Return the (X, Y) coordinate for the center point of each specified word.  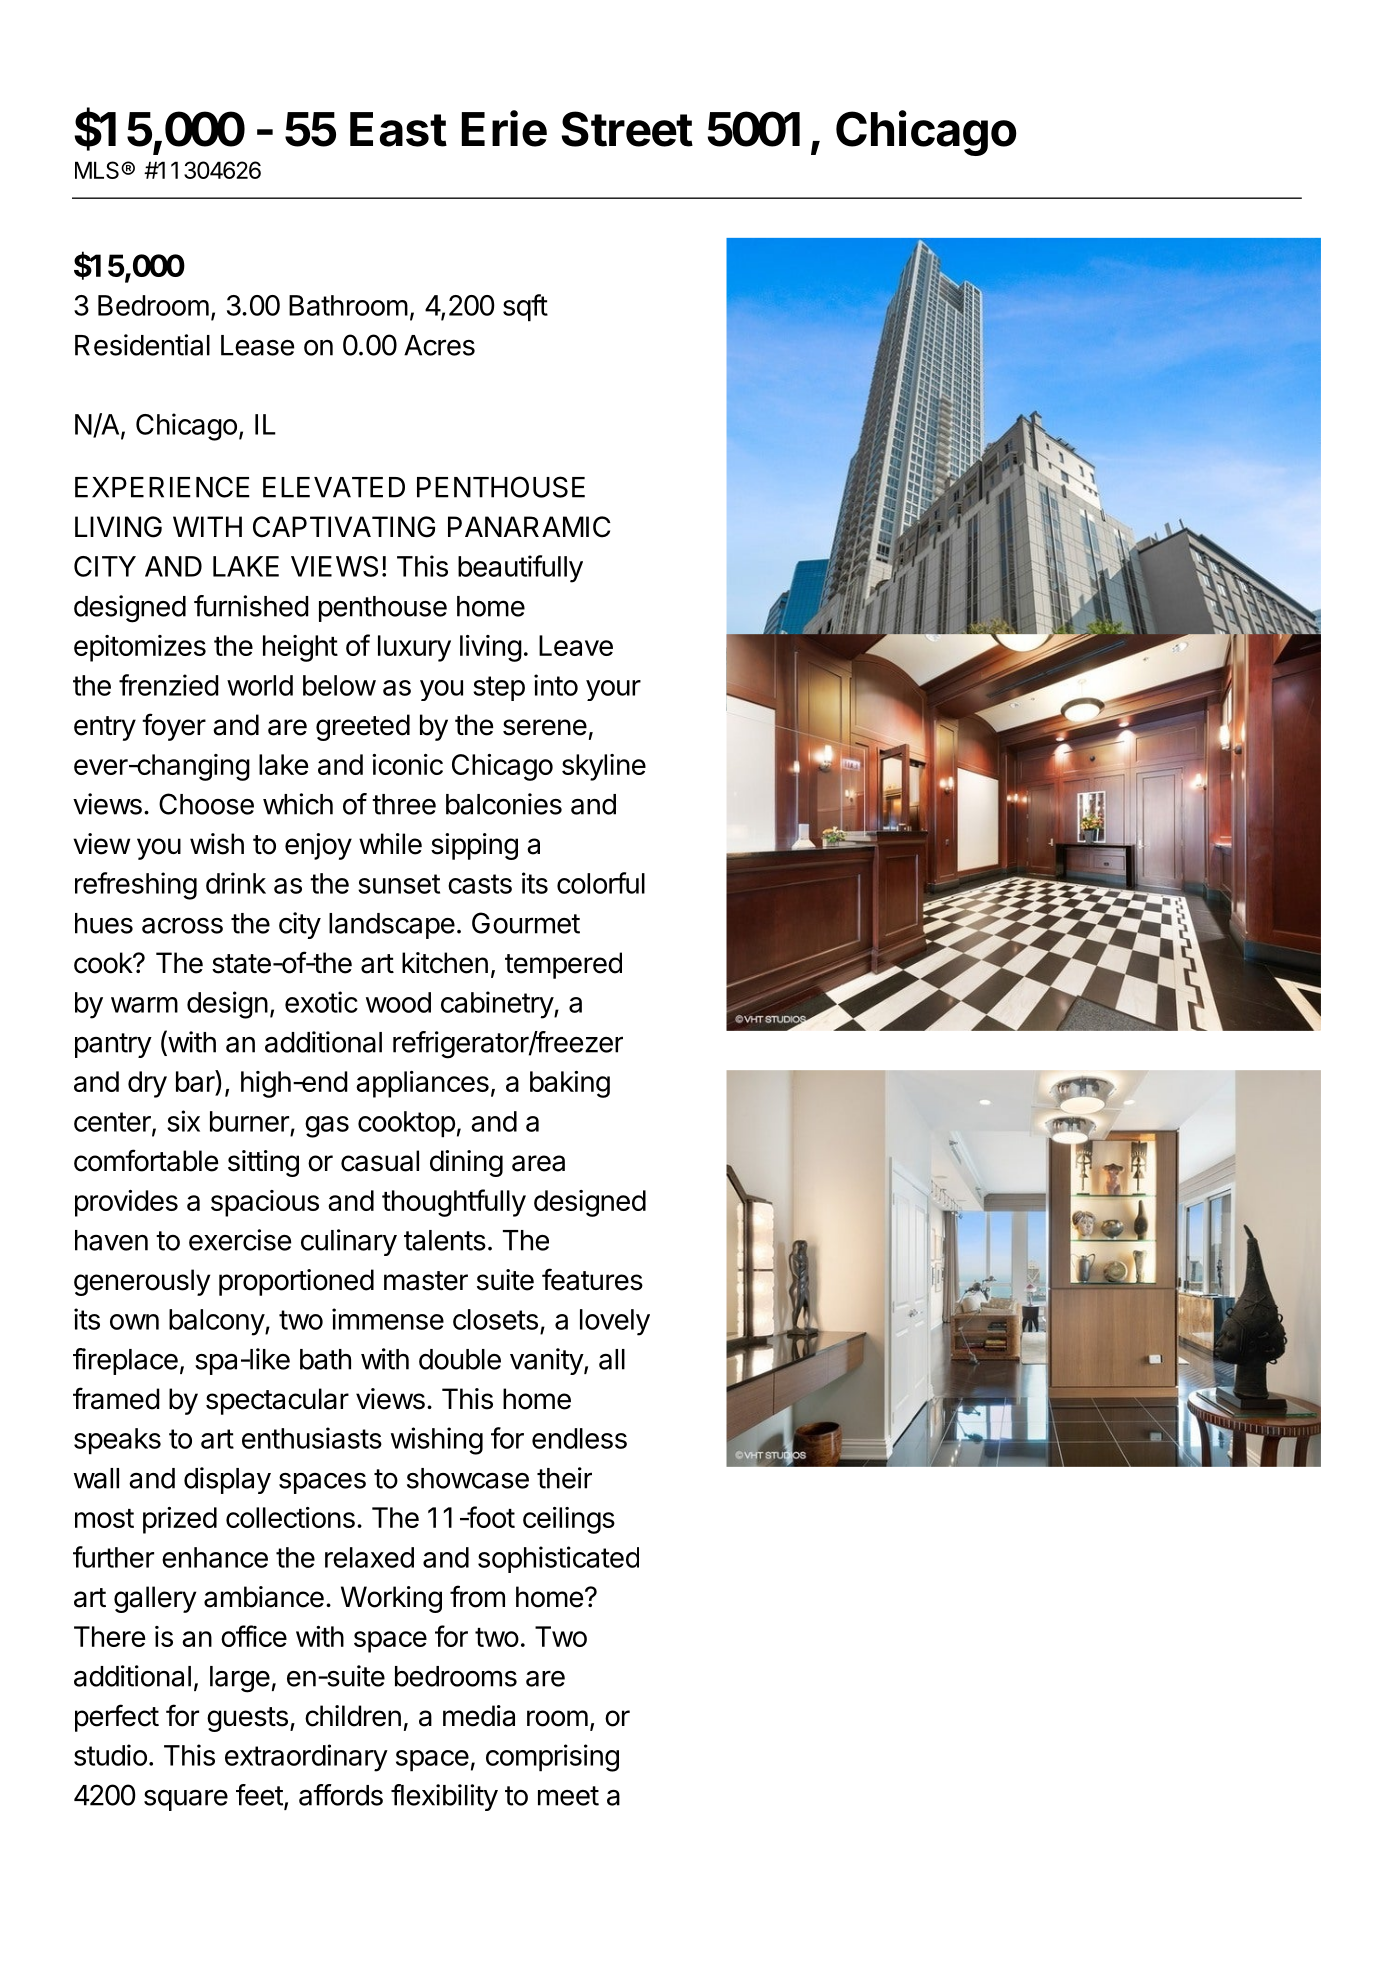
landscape (392, 926)
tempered (563, 965)
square (186, 1800)
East (398, 129)
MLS (98, 170)
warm (144, 1005)
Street (627, 129)
